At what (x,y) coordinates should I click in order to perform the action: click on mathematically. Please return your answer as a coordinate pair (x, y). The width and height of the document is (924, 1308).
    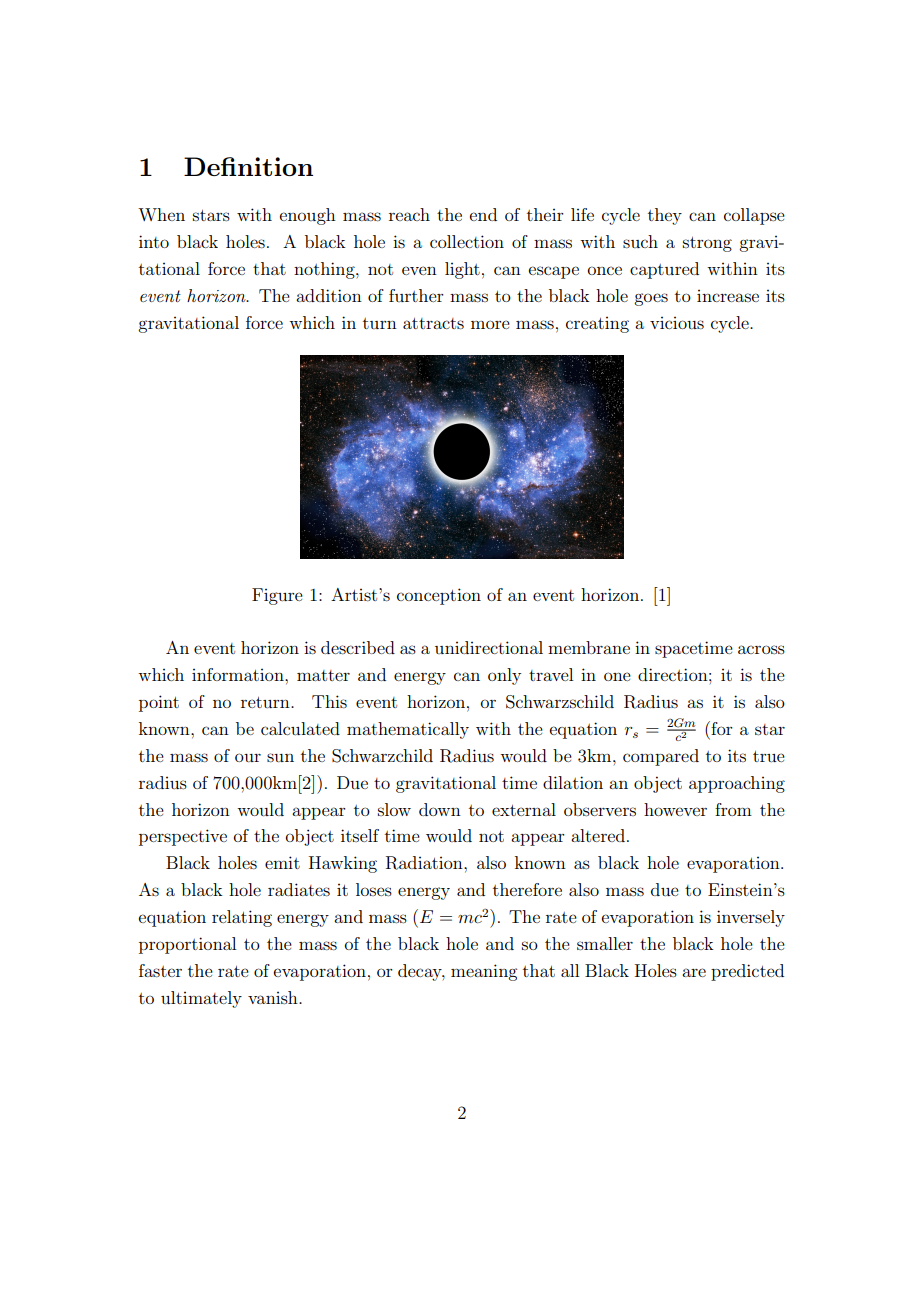
    Looking at the image, I should click on (408, 730).
